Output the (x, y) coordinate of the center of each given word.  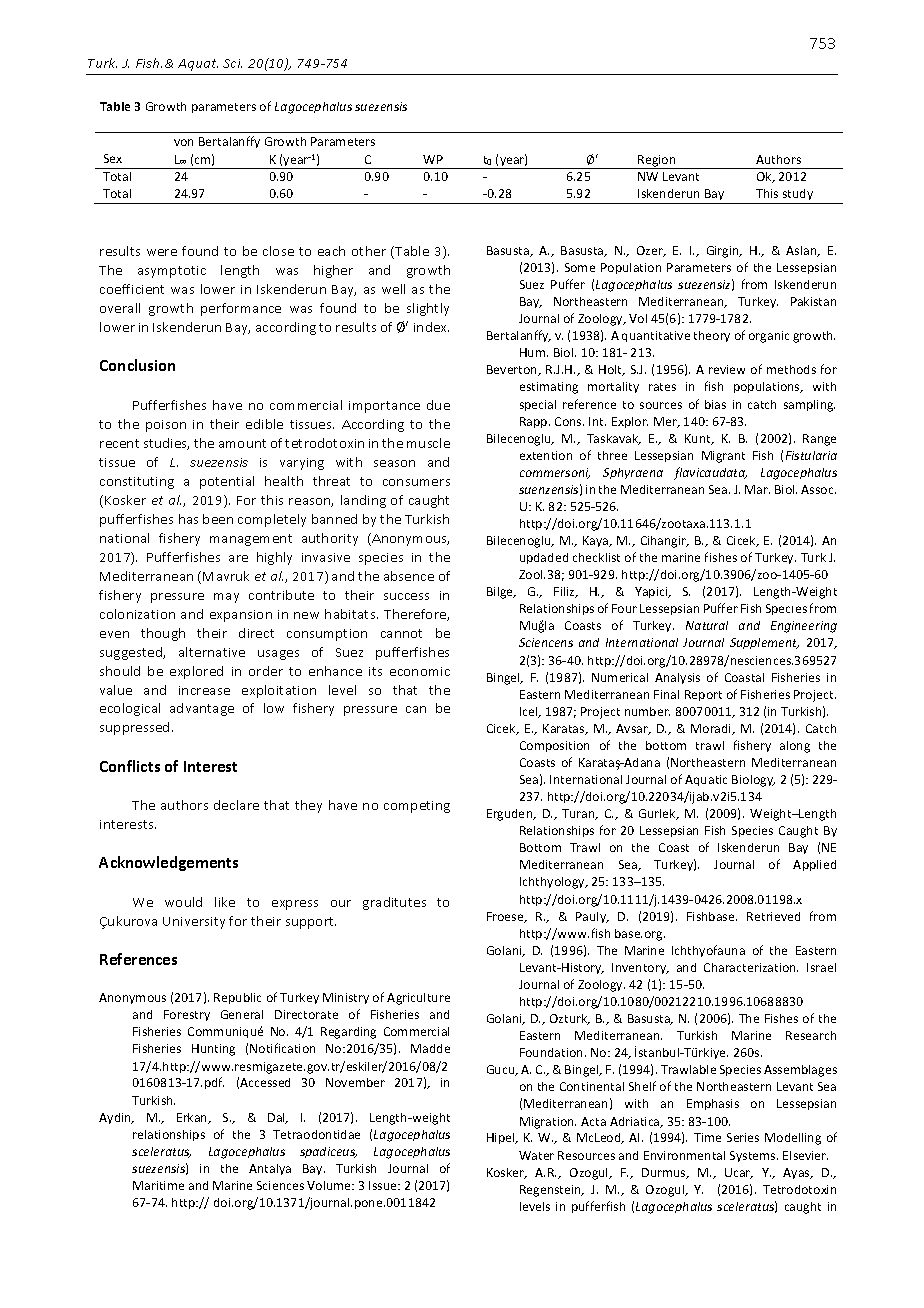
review (727, 369)
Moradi (712, 729)
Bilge (501, 593)
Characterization (751, 967)
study (798, 196)
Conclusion (137, 365)
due (438, 405)
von (183, 142)
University (194, 923)
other (369, 251)
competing (417, 807)
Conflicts (130, 766)
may (226, 598)
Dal (277, 1118)
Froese (506, 917)
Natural (707, 625)
